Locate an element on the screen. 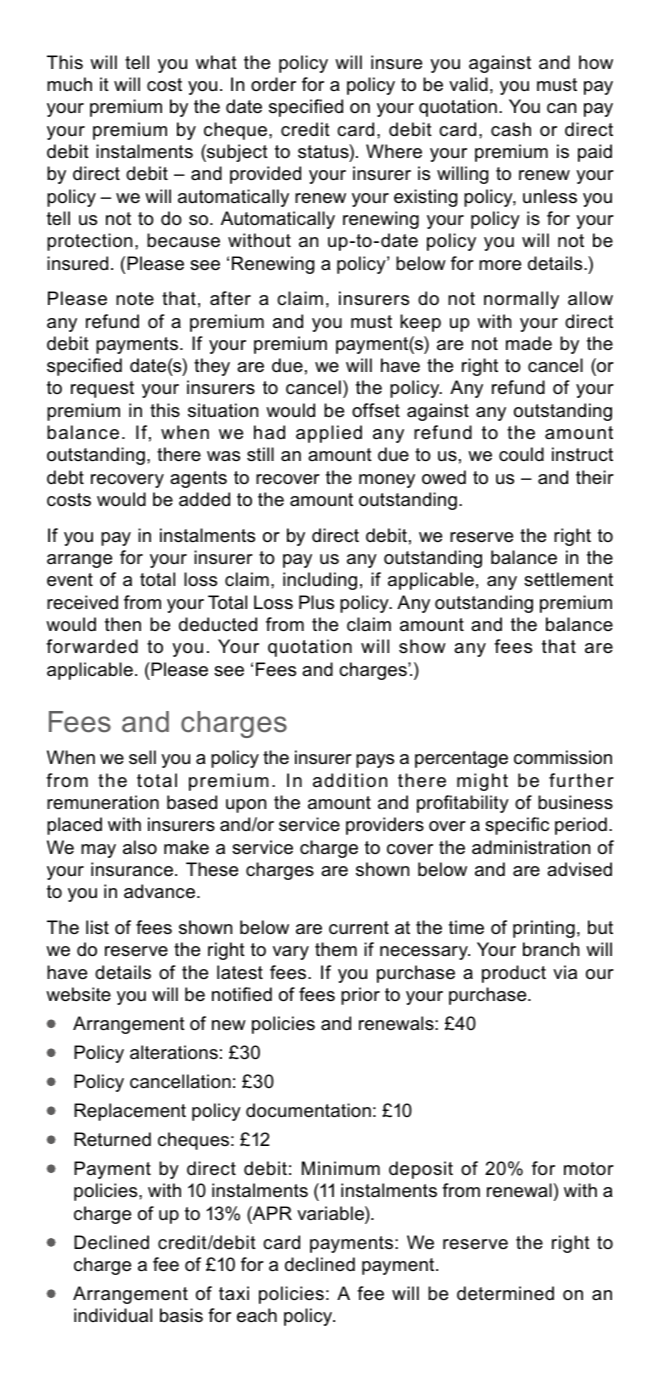 Image resolution: width=660 pixels, height=1399 pixels. much is located at coordinates (69, 84).
